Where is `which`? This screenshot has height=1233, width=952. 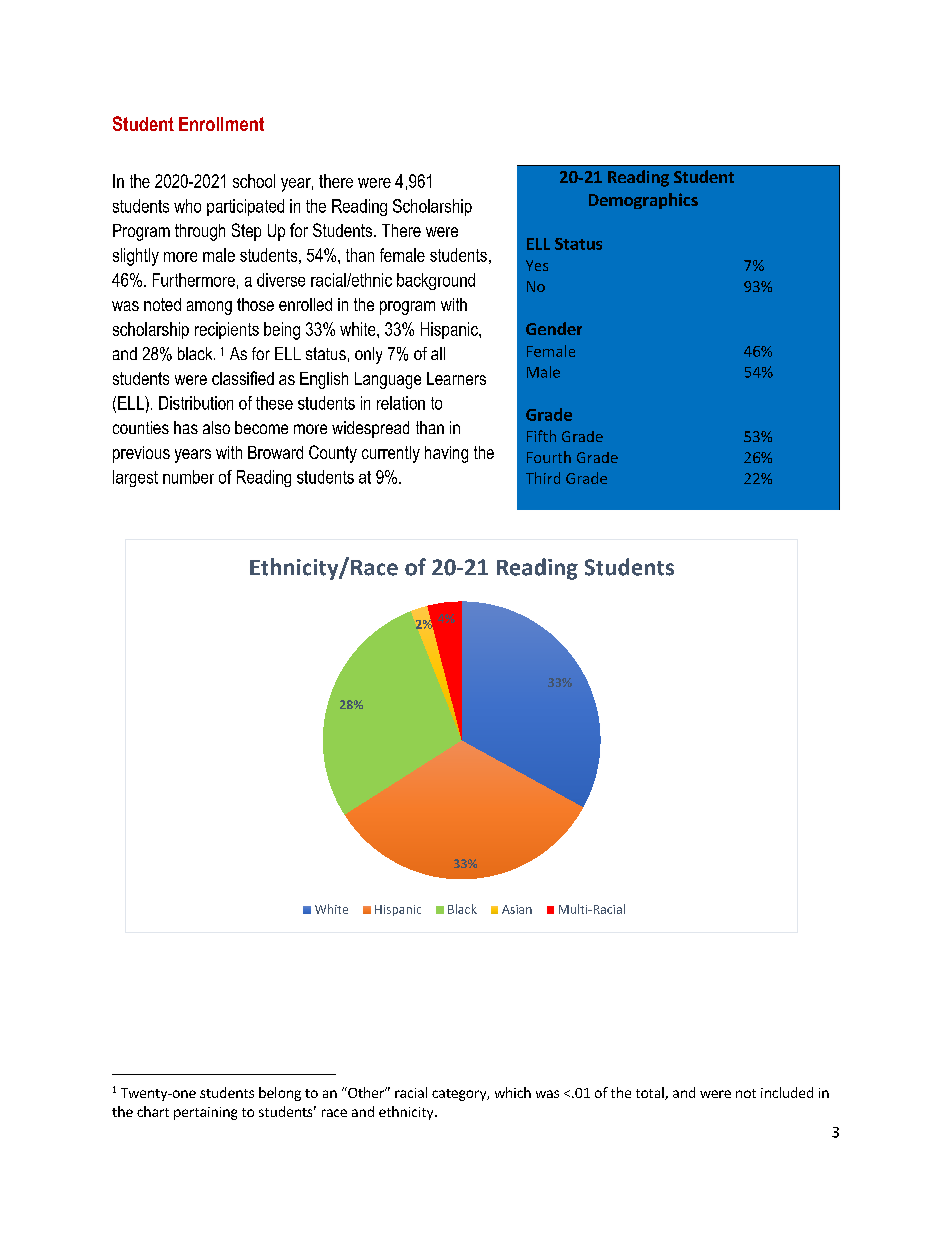 which is located at coordinates (513, 1092).
